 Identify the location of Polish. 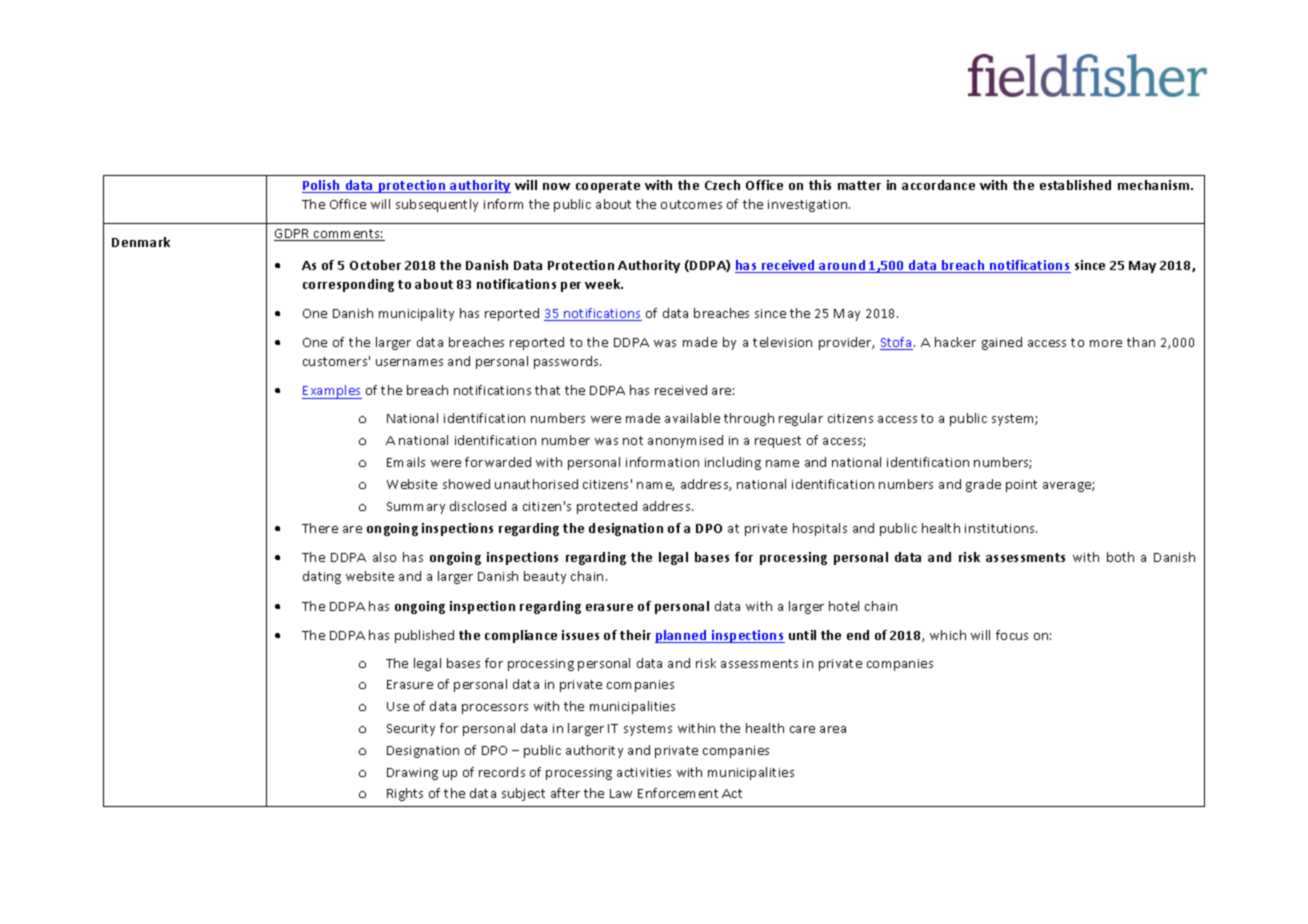
(322, 186).
